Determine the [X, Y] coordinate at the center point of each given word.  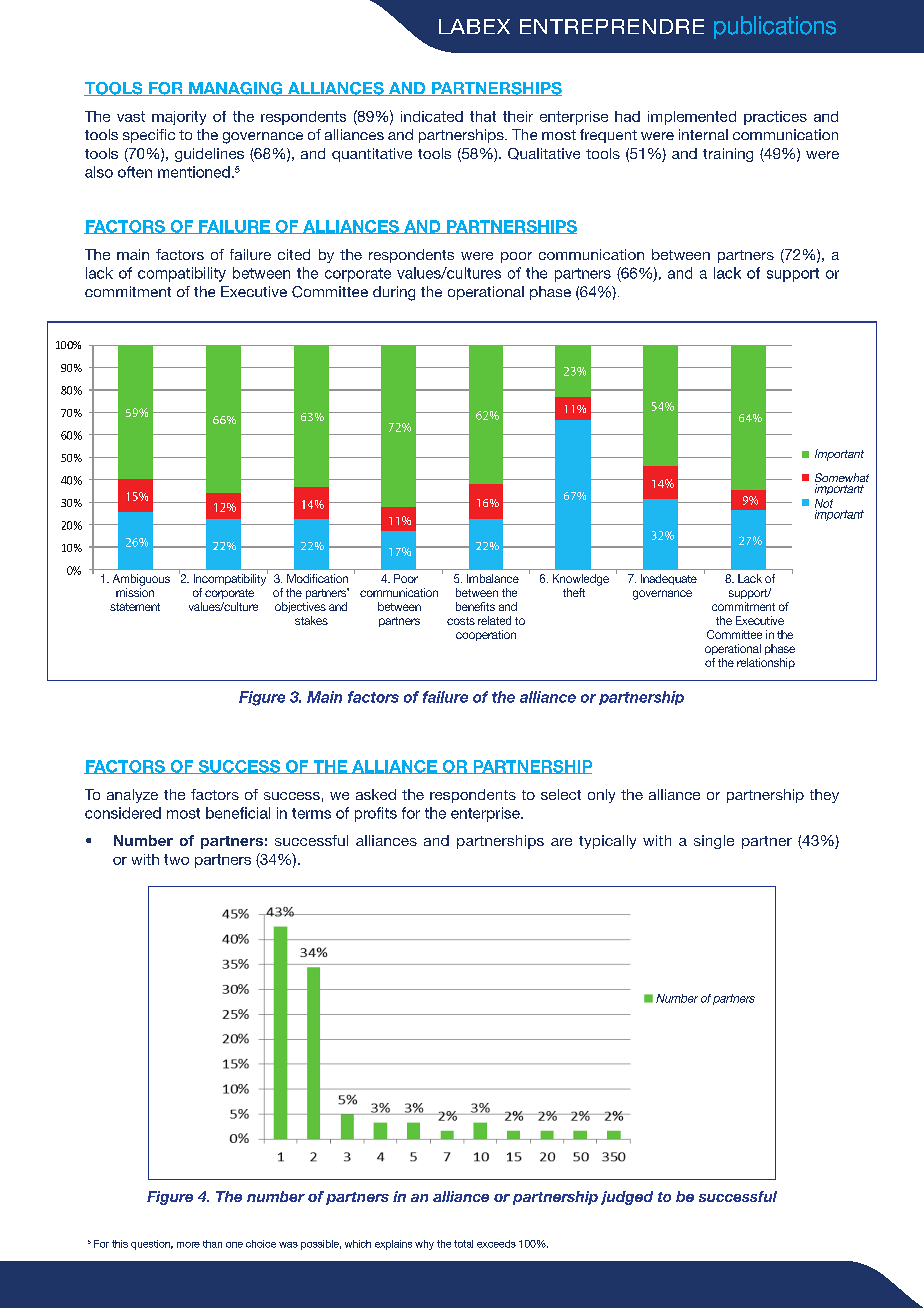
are [561, 842]
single [714, 842]
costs [461, 621]
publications [775, 27]
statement [135, 607]
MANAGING [236, 89]
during [394, 293]
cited [294, 254]
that [483, 116]
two [176, 859]
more [188, 1245]
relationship [766, 663]
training [728, 155]
